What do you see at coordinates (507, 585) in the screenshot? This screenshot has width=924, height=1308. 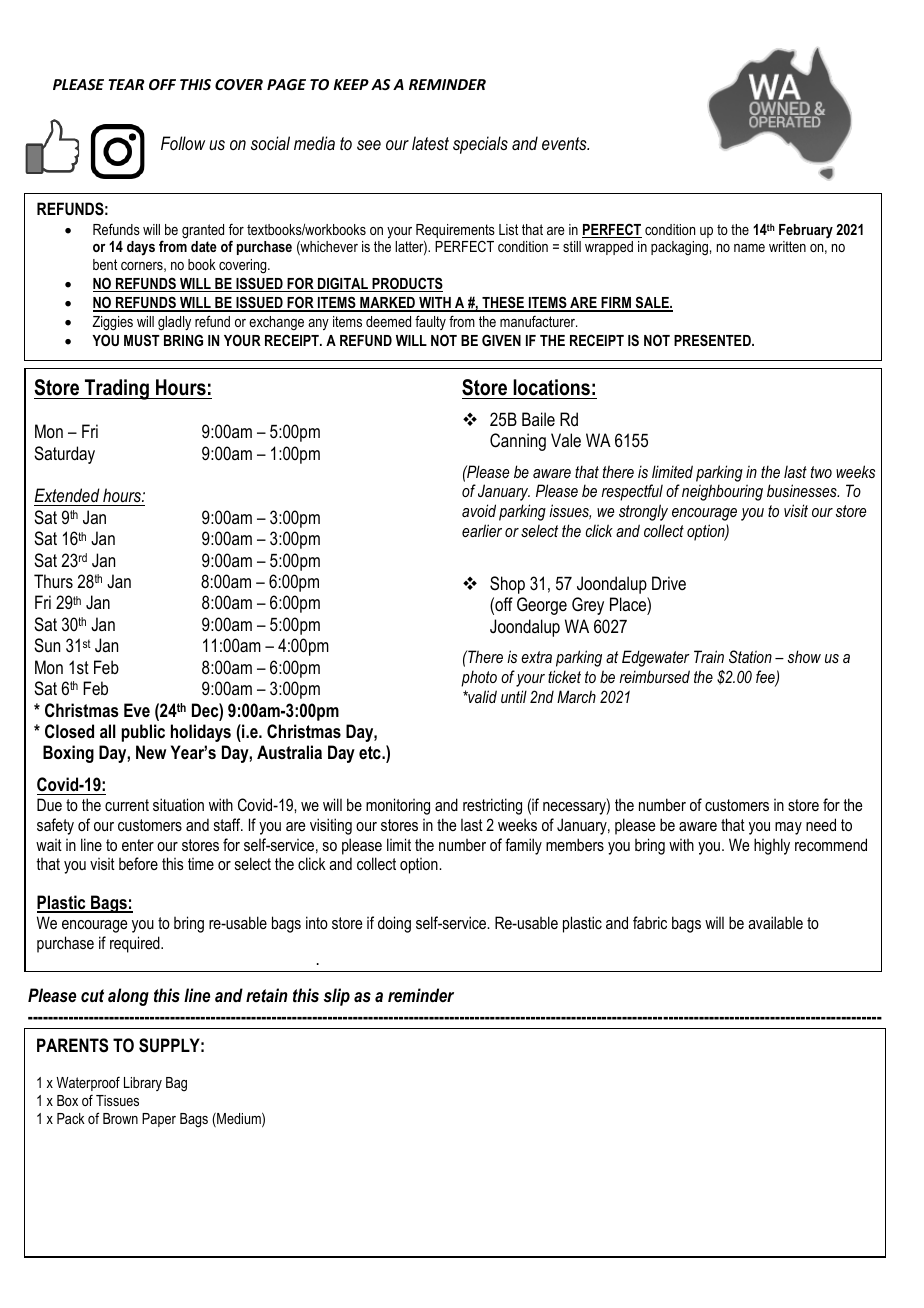 I see `Shop` at bounding box center [507, 585].
